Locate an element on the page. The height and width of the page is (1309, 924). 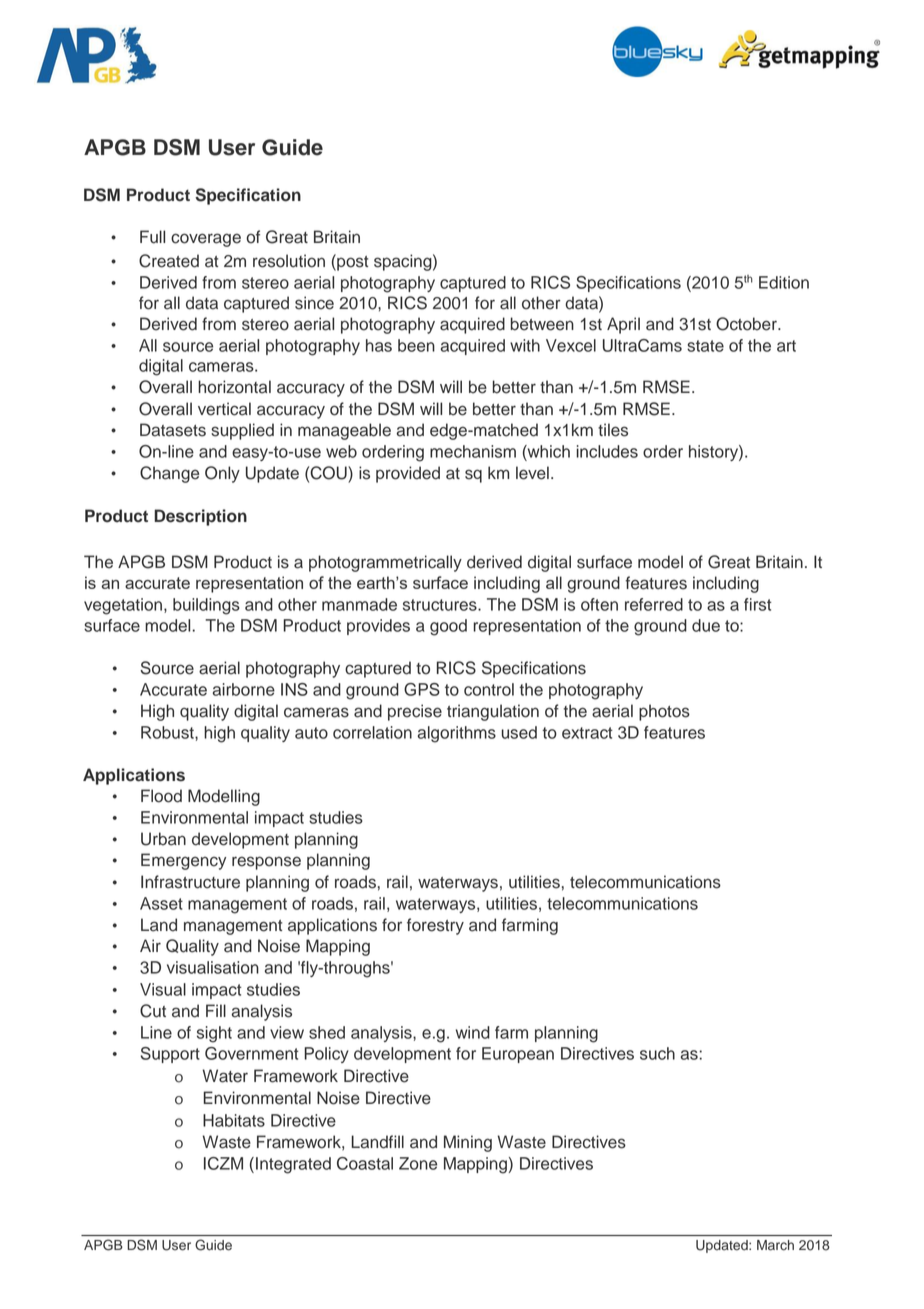
Integrated is located at coordinates (293, 1165).
